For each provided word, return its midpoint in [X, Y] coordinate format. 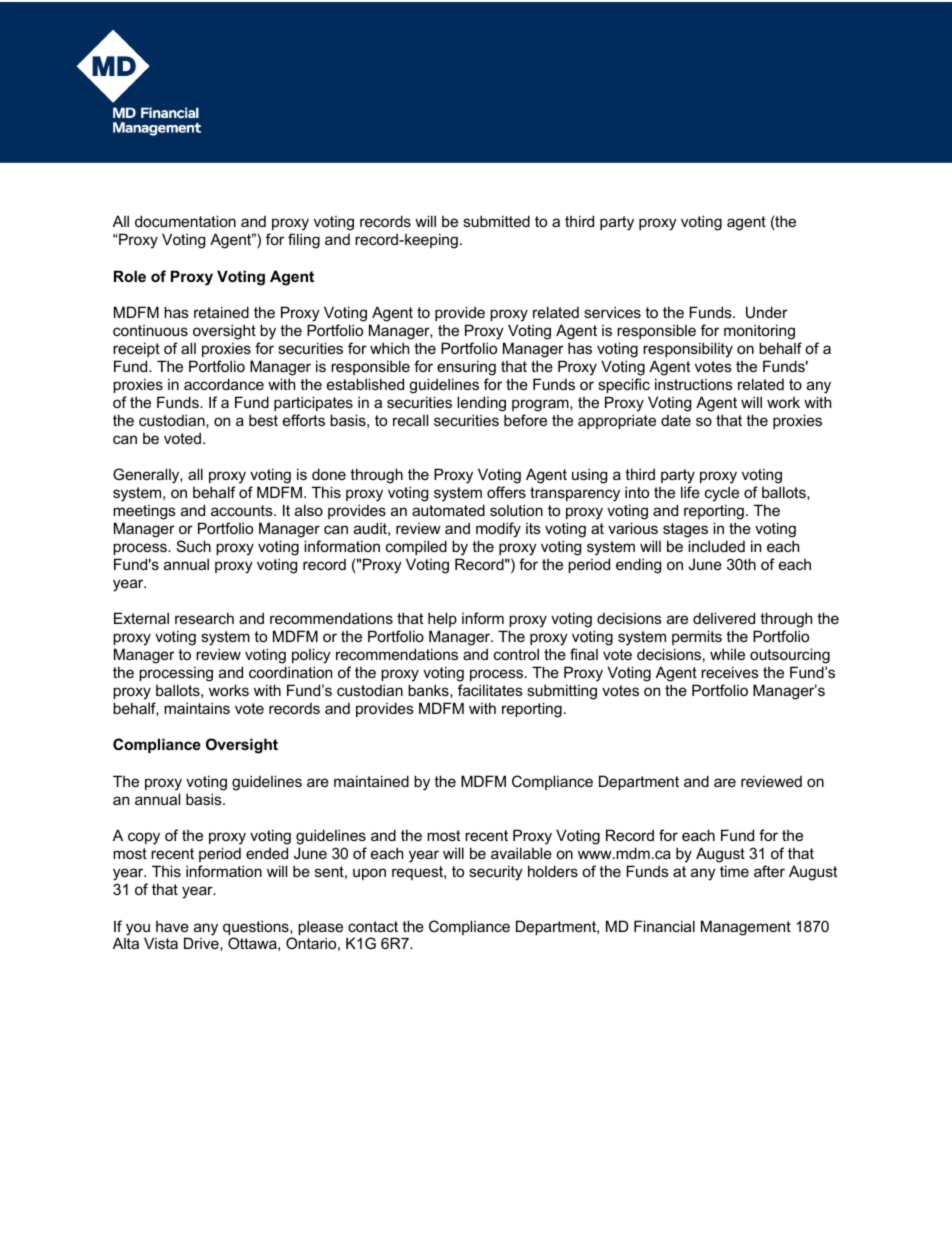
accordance [224, 384]
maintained [371, 781]
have [172, 926]
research [204, 618]
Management [746, 928]
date [676, 420]
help [442, 619]
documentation [185, 221]
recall [410, 420]
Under [767, 312]
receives [730, 672]
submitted [496, 221]
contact [373, 926]
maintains [197, 708]
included [716, 546]
